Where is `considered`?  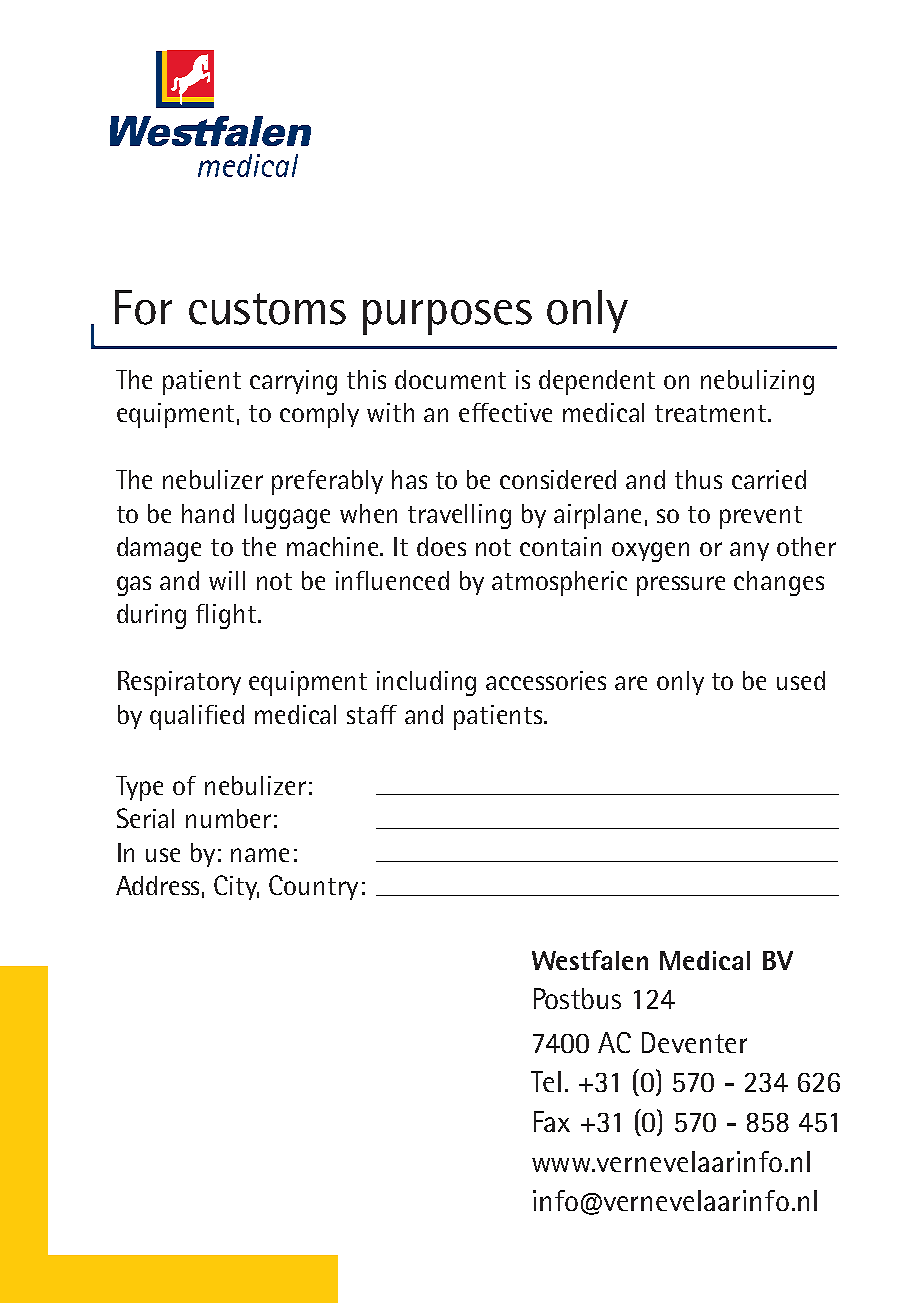 considered is located at coordinates (558, 479).
